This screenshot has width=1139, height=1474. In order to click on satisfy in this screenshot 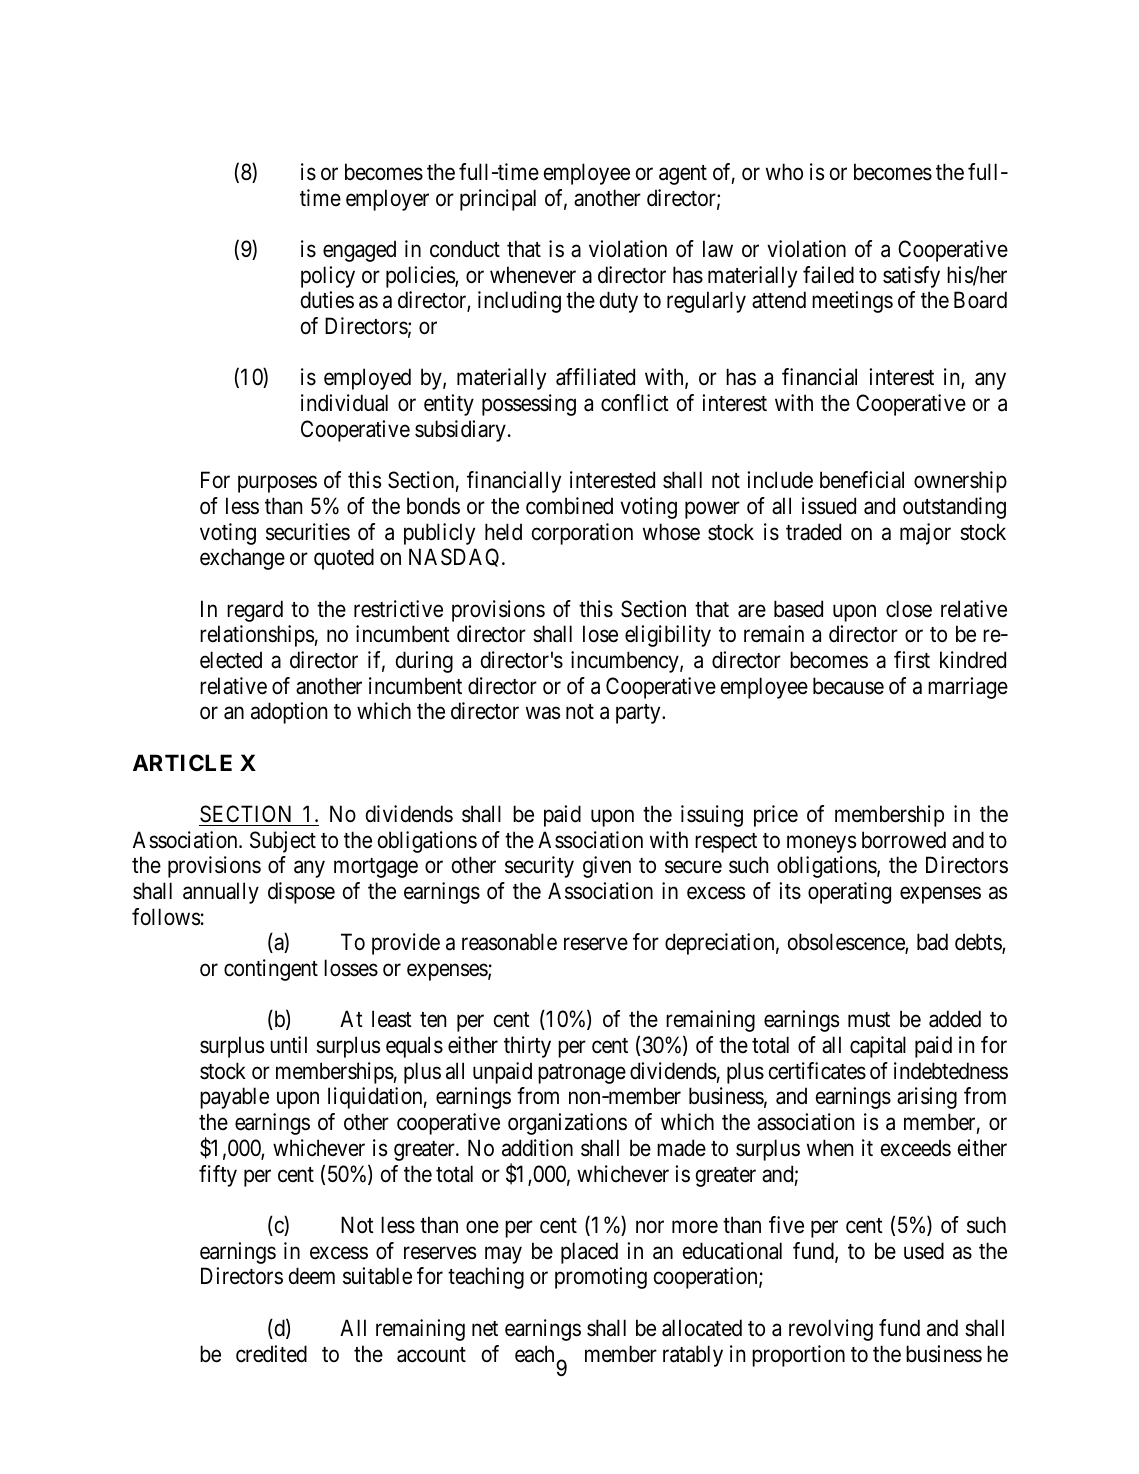, I will do `click(911, 277)`.
